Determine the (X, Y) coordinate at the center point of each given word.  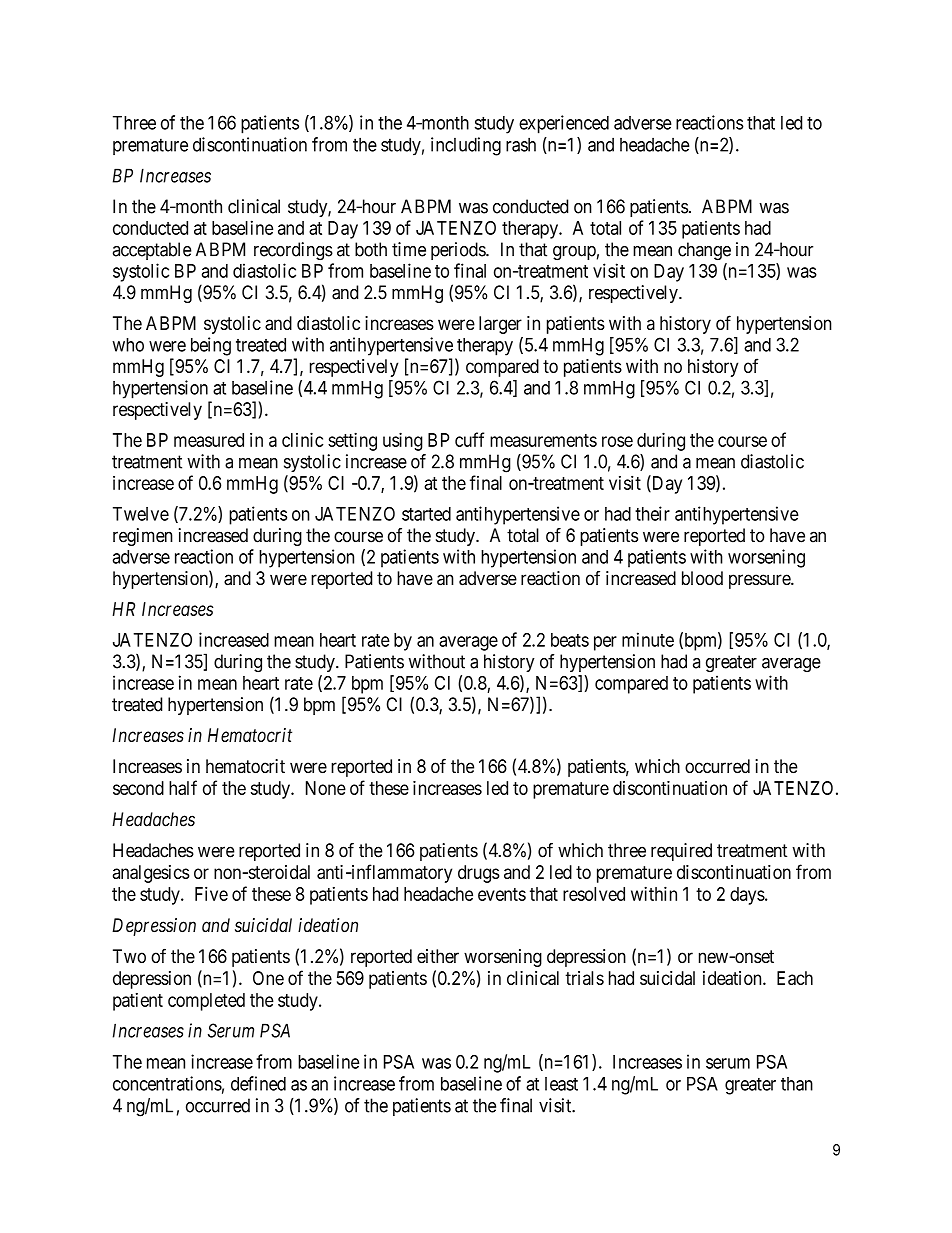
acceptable (152, 251)
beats (570, 640)
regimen (143, 537)
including (466, 146)
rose (617, 441)
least (561, 1084)
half (183, 787)
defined (258, 1083)
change (704, 251)
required (681, 852)
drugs (478, 874)
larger (500, 325)
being (211, 346)
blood (702, 578)
